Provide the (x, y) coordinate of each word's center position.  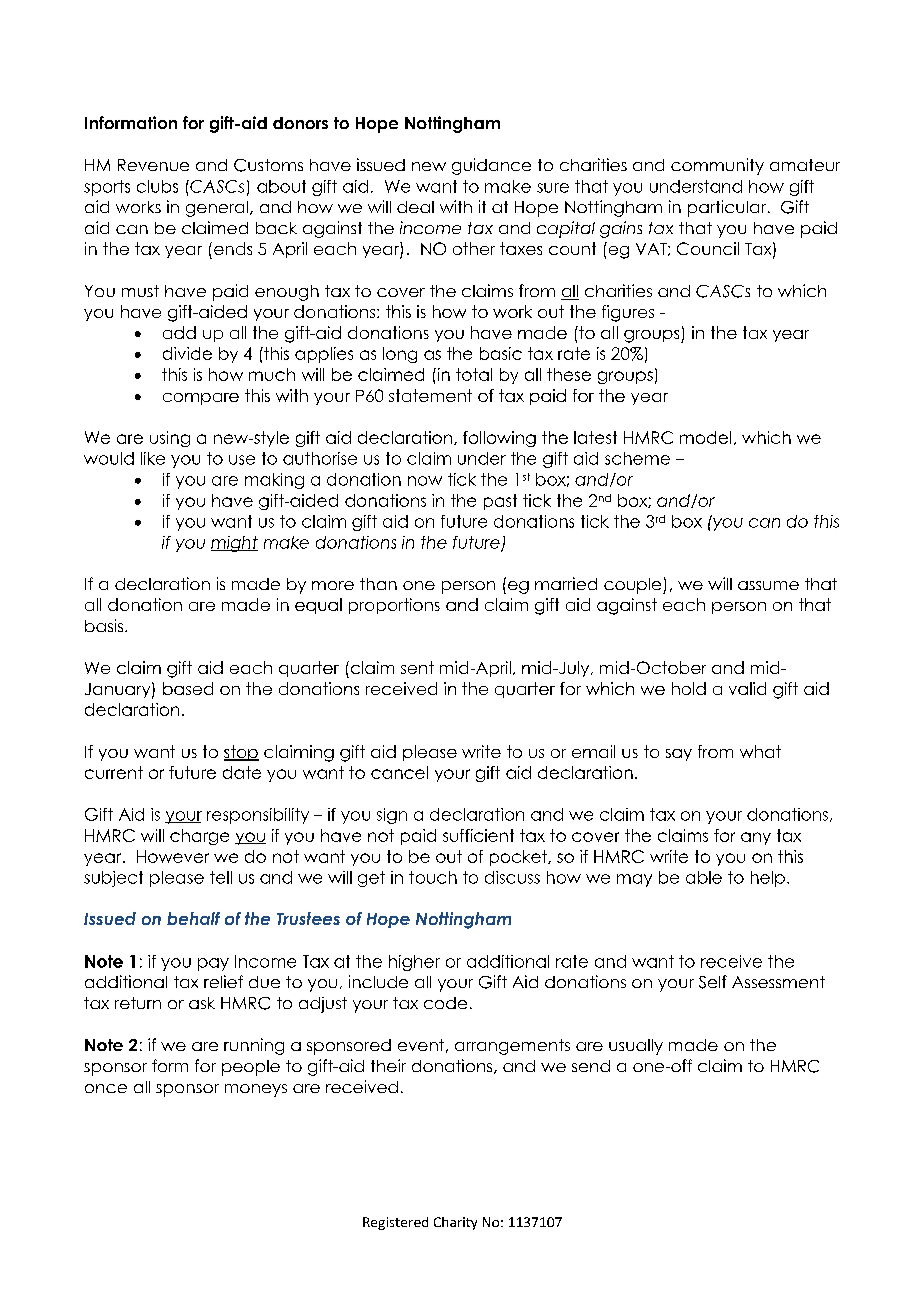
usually (636, 1047)
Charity (455, 1223)
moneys (256, 1090)
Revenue (153, 165)
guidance (491, 166)
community (717, 166)
